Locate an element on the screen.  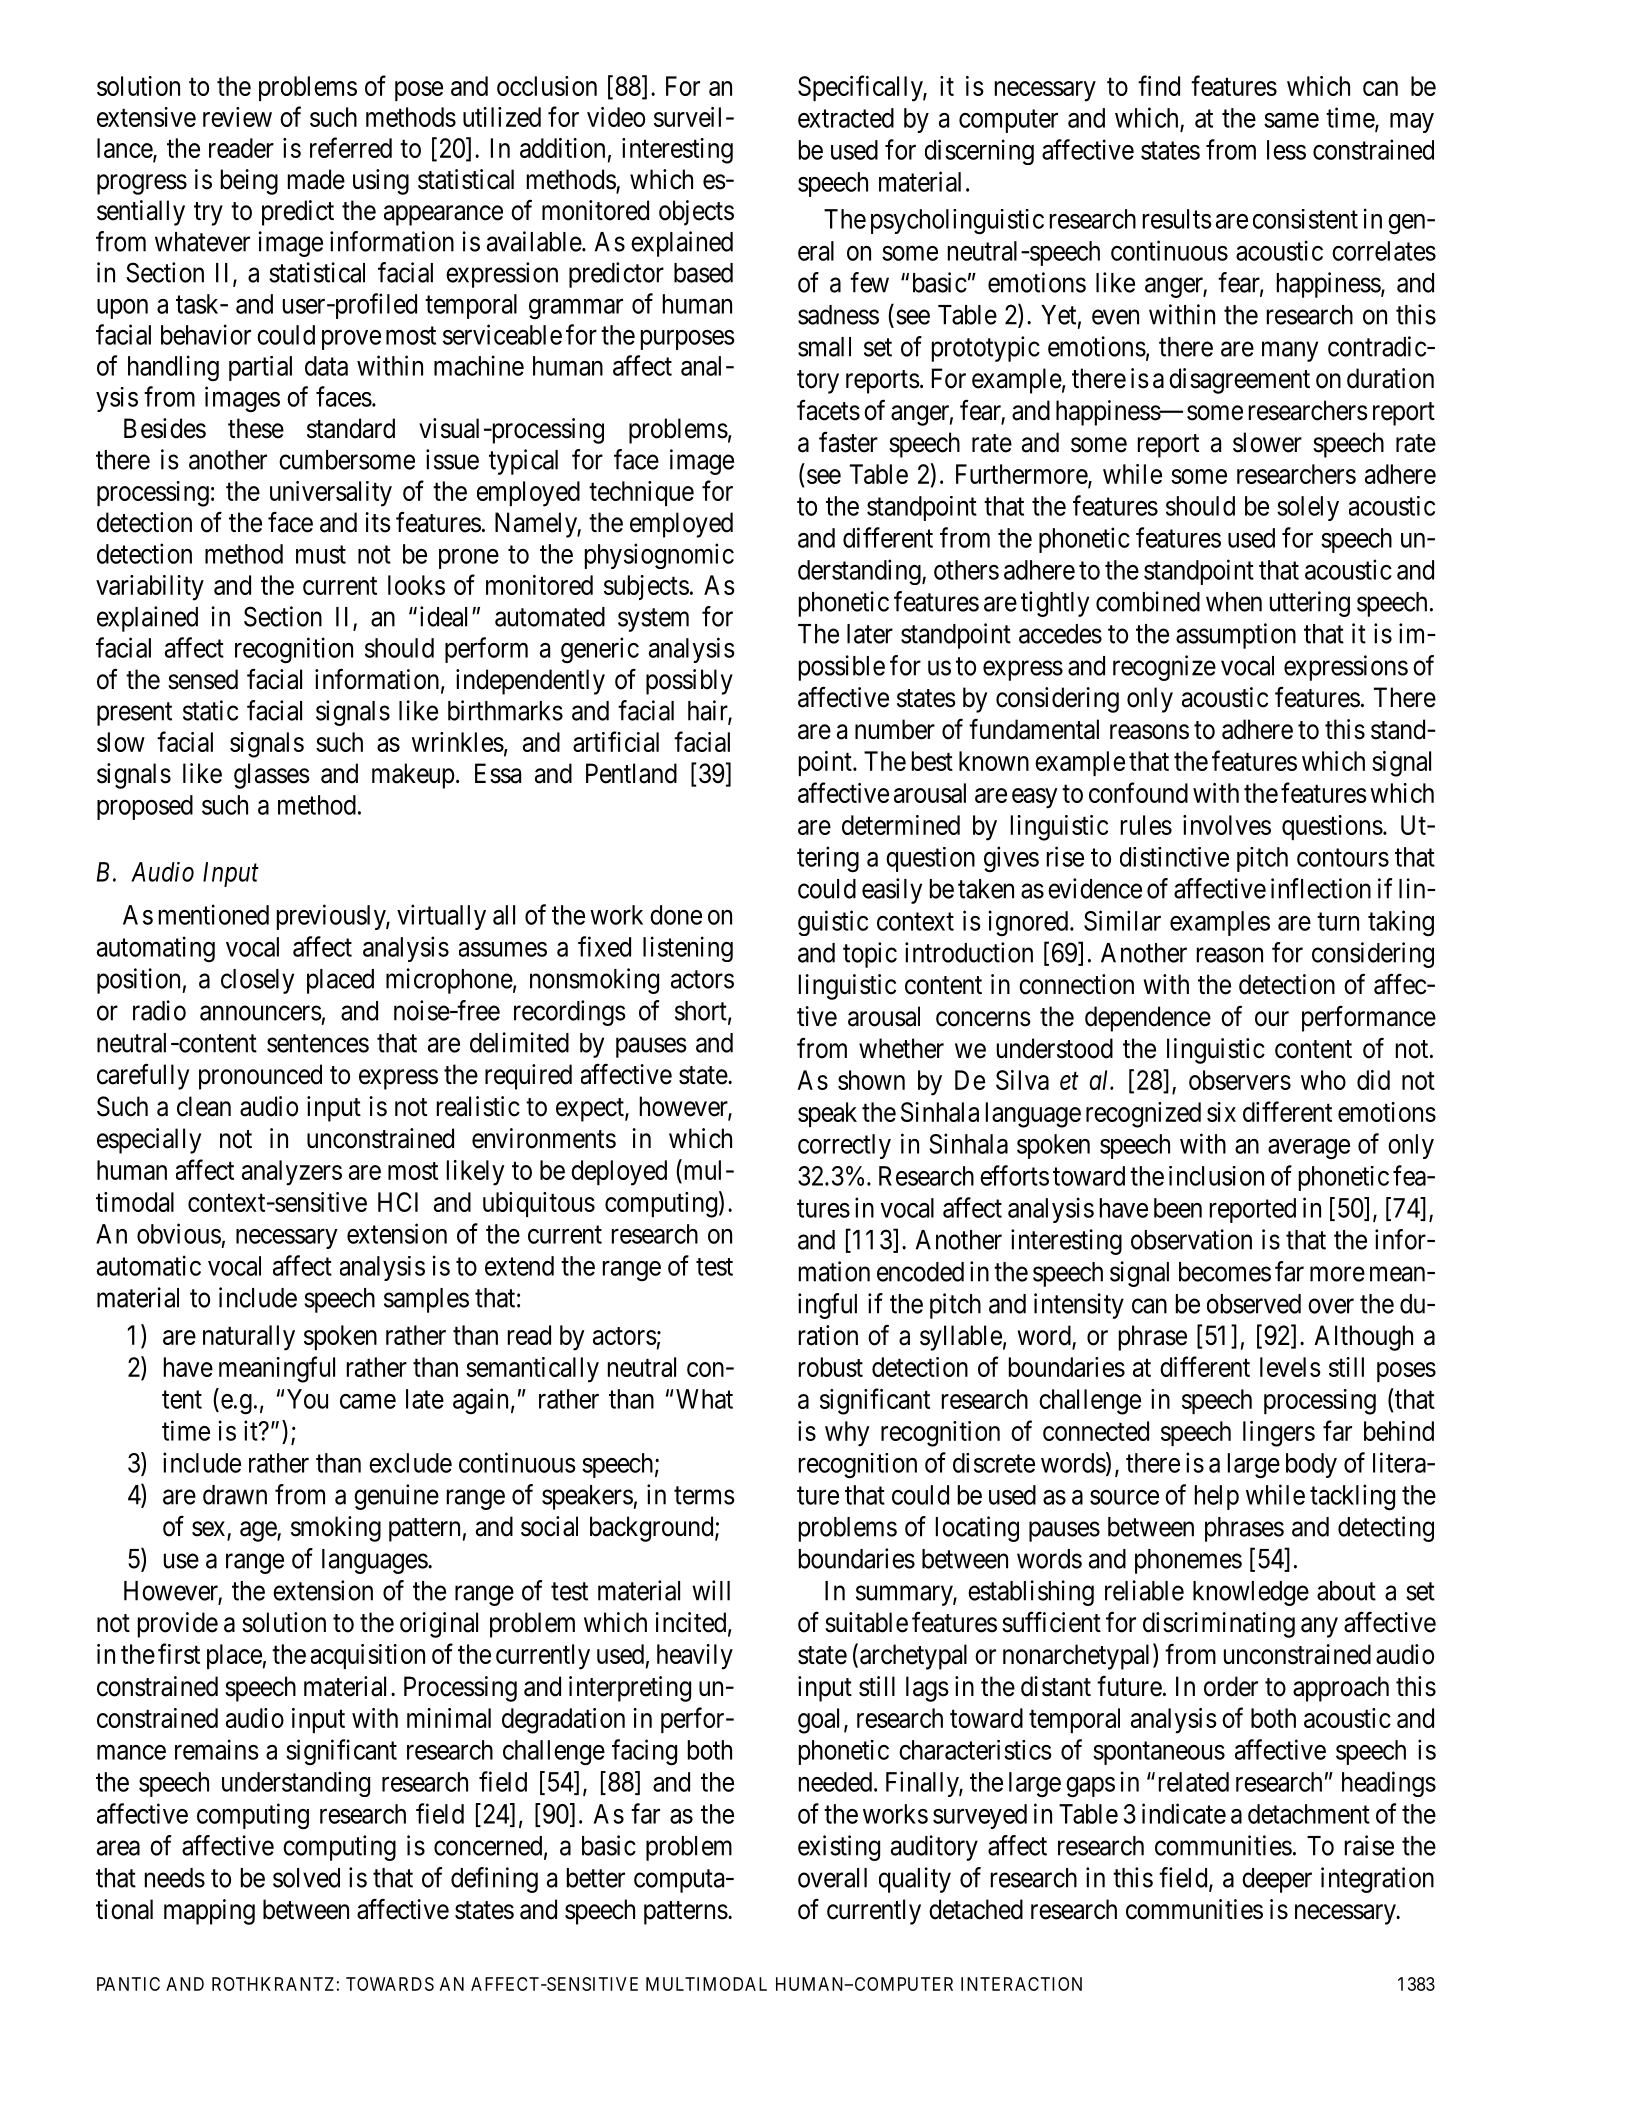
extracted is located at coordinates (846, 118).
